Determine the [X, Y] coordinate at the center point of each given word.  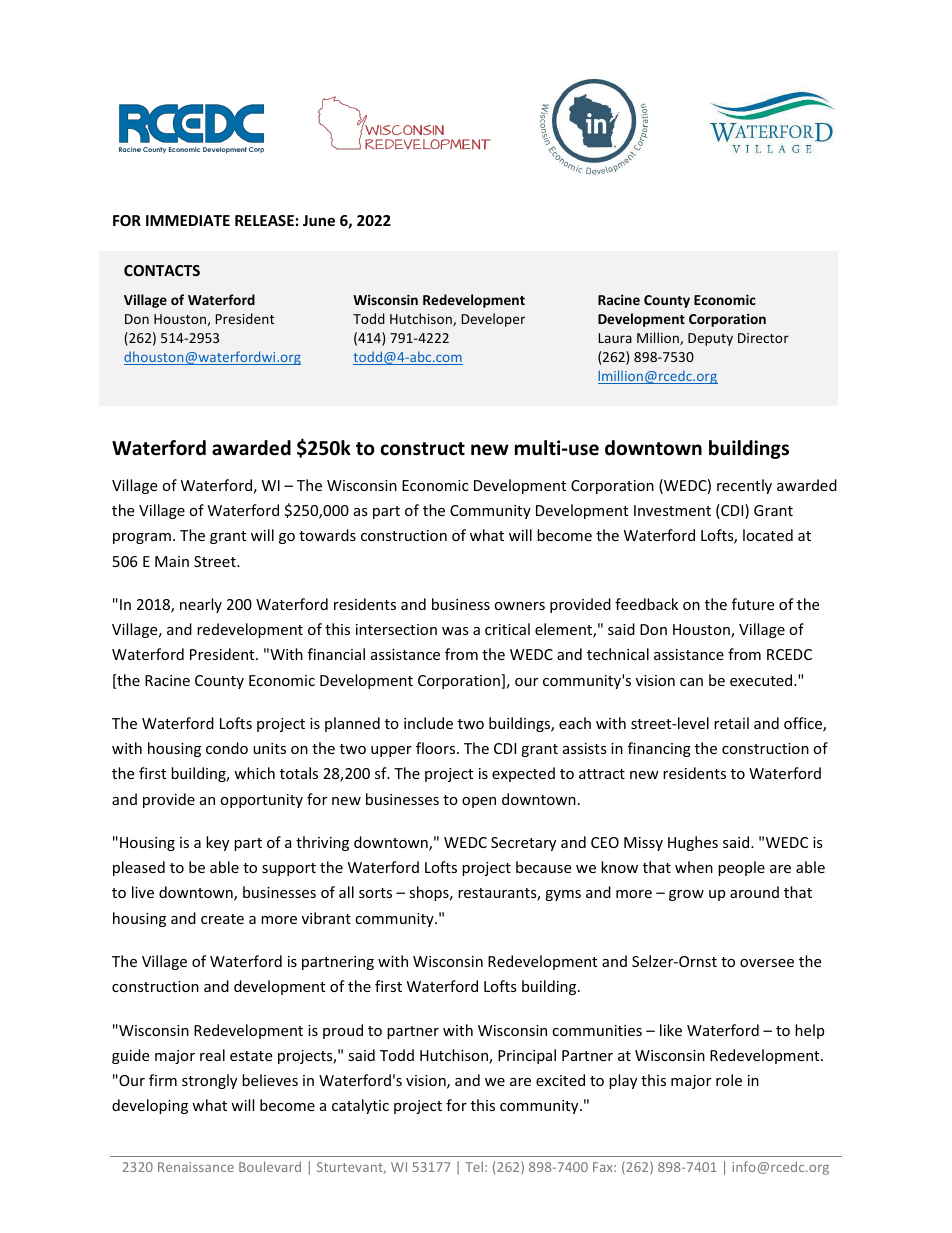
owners [519, 606]
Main [172, 561]
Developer [493, 320]
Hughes [693, 843]
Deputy [710, 339]
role [729, 1080]
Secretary [523, 844]
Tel [475, 1166]
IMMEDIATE [188, 220]
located [768, 535]
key [217, 843]
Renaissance [196, 1167]
